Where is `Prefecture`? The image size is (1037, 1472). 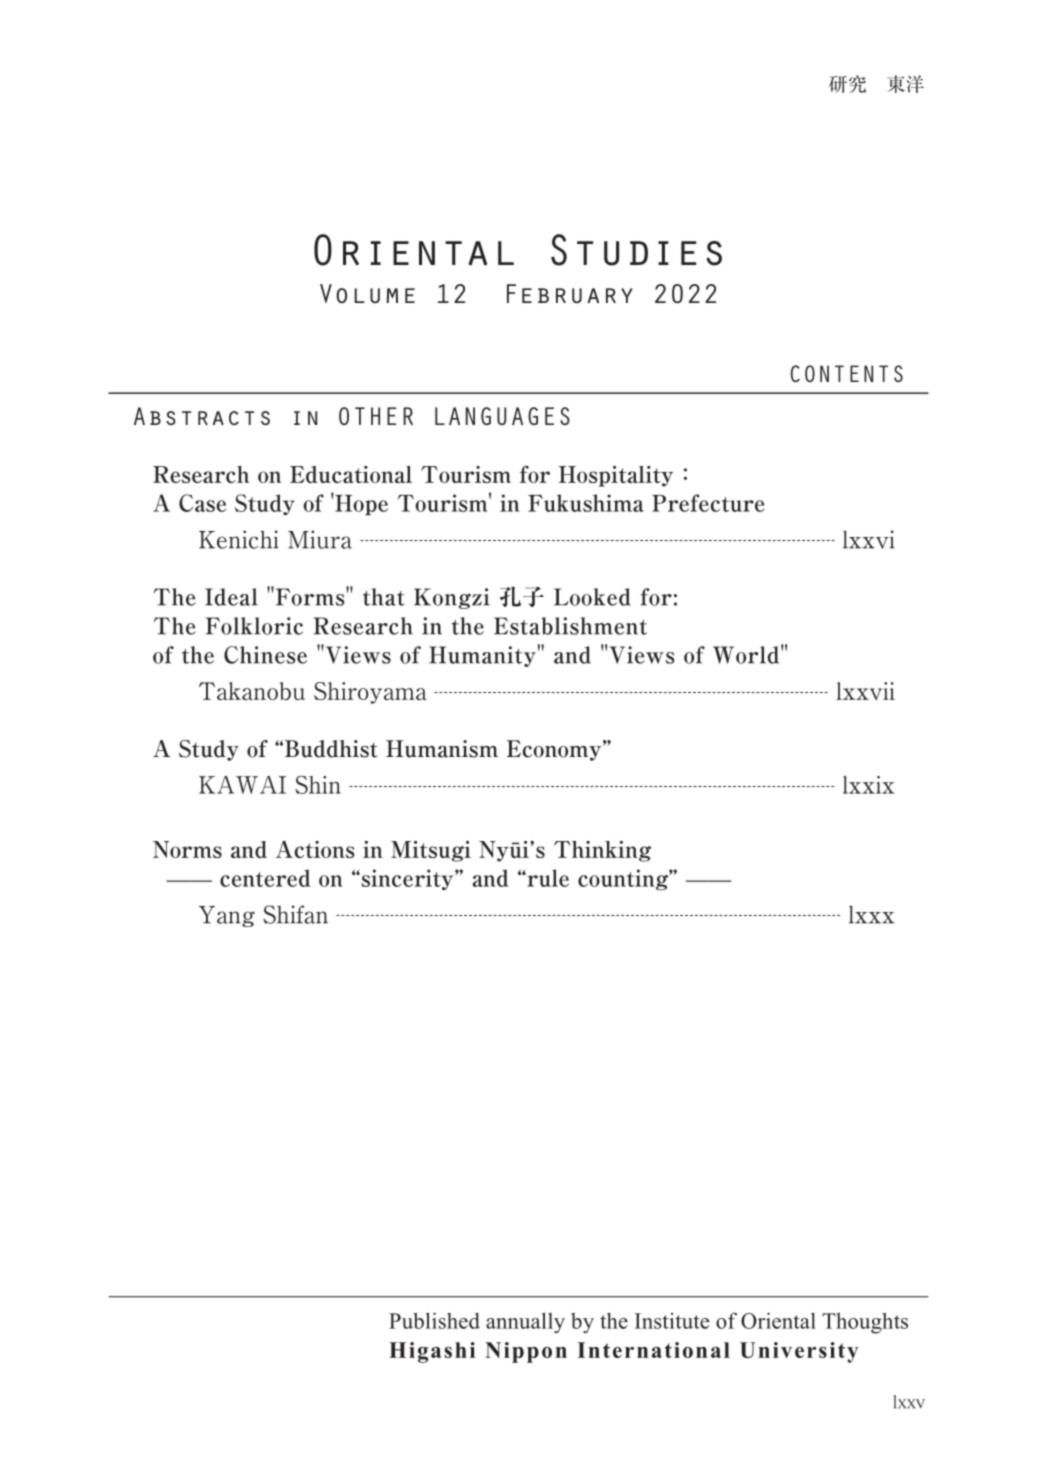 Prefecture is located at coordinates (708, 503).
